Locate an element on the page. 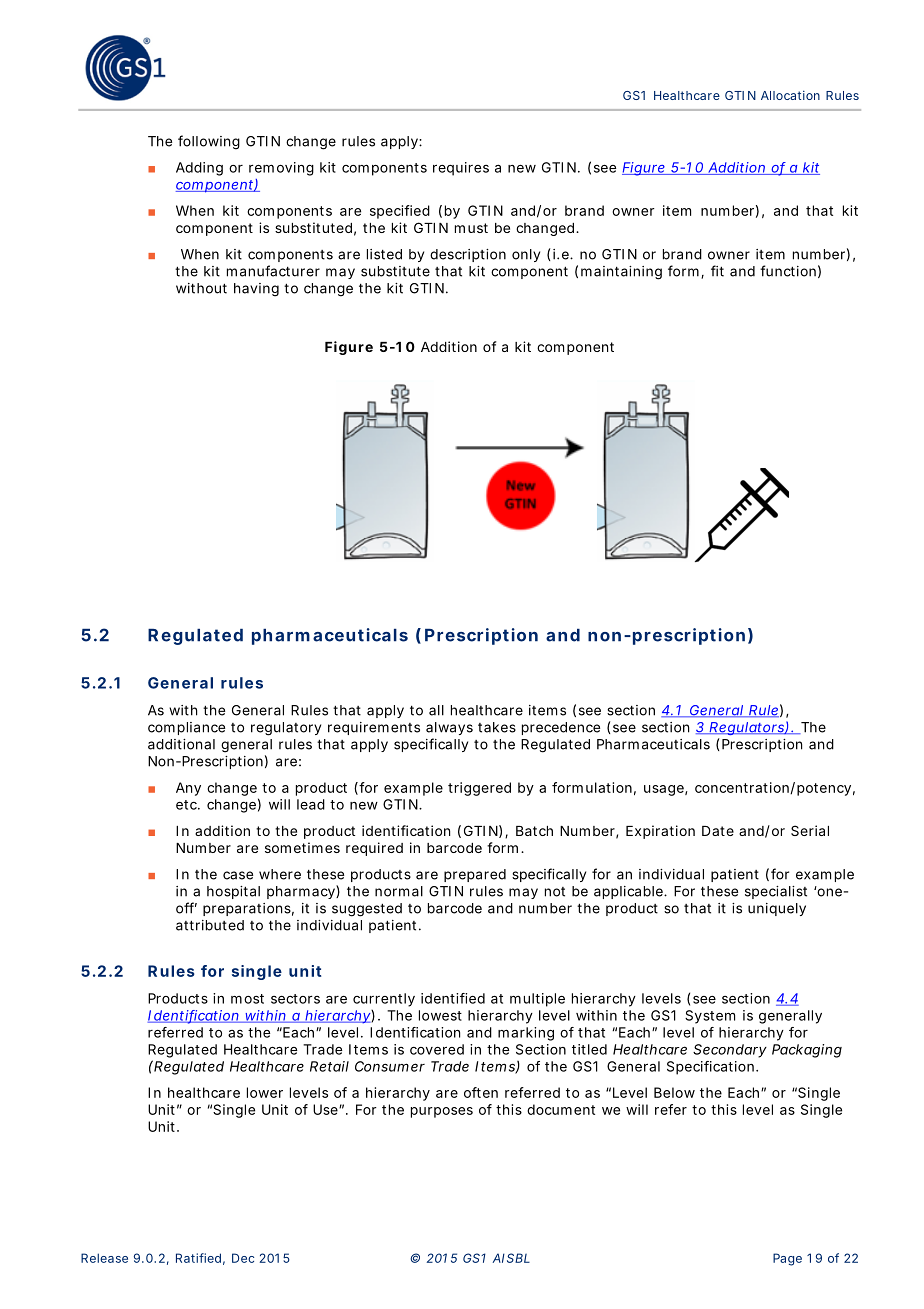  following is located at coordinates (209, 142).
